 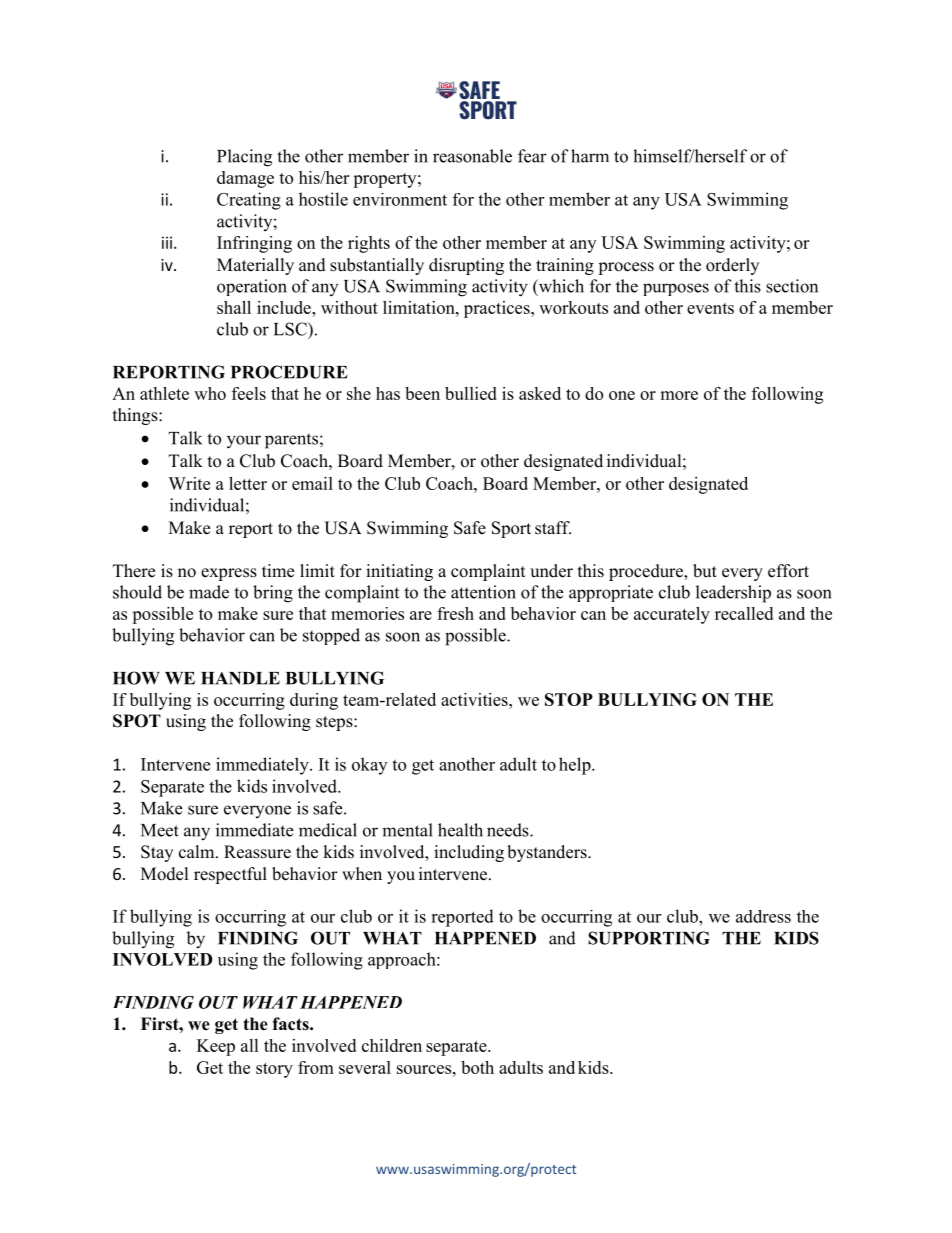 I want to click on address, so click(x=763, y=916).
